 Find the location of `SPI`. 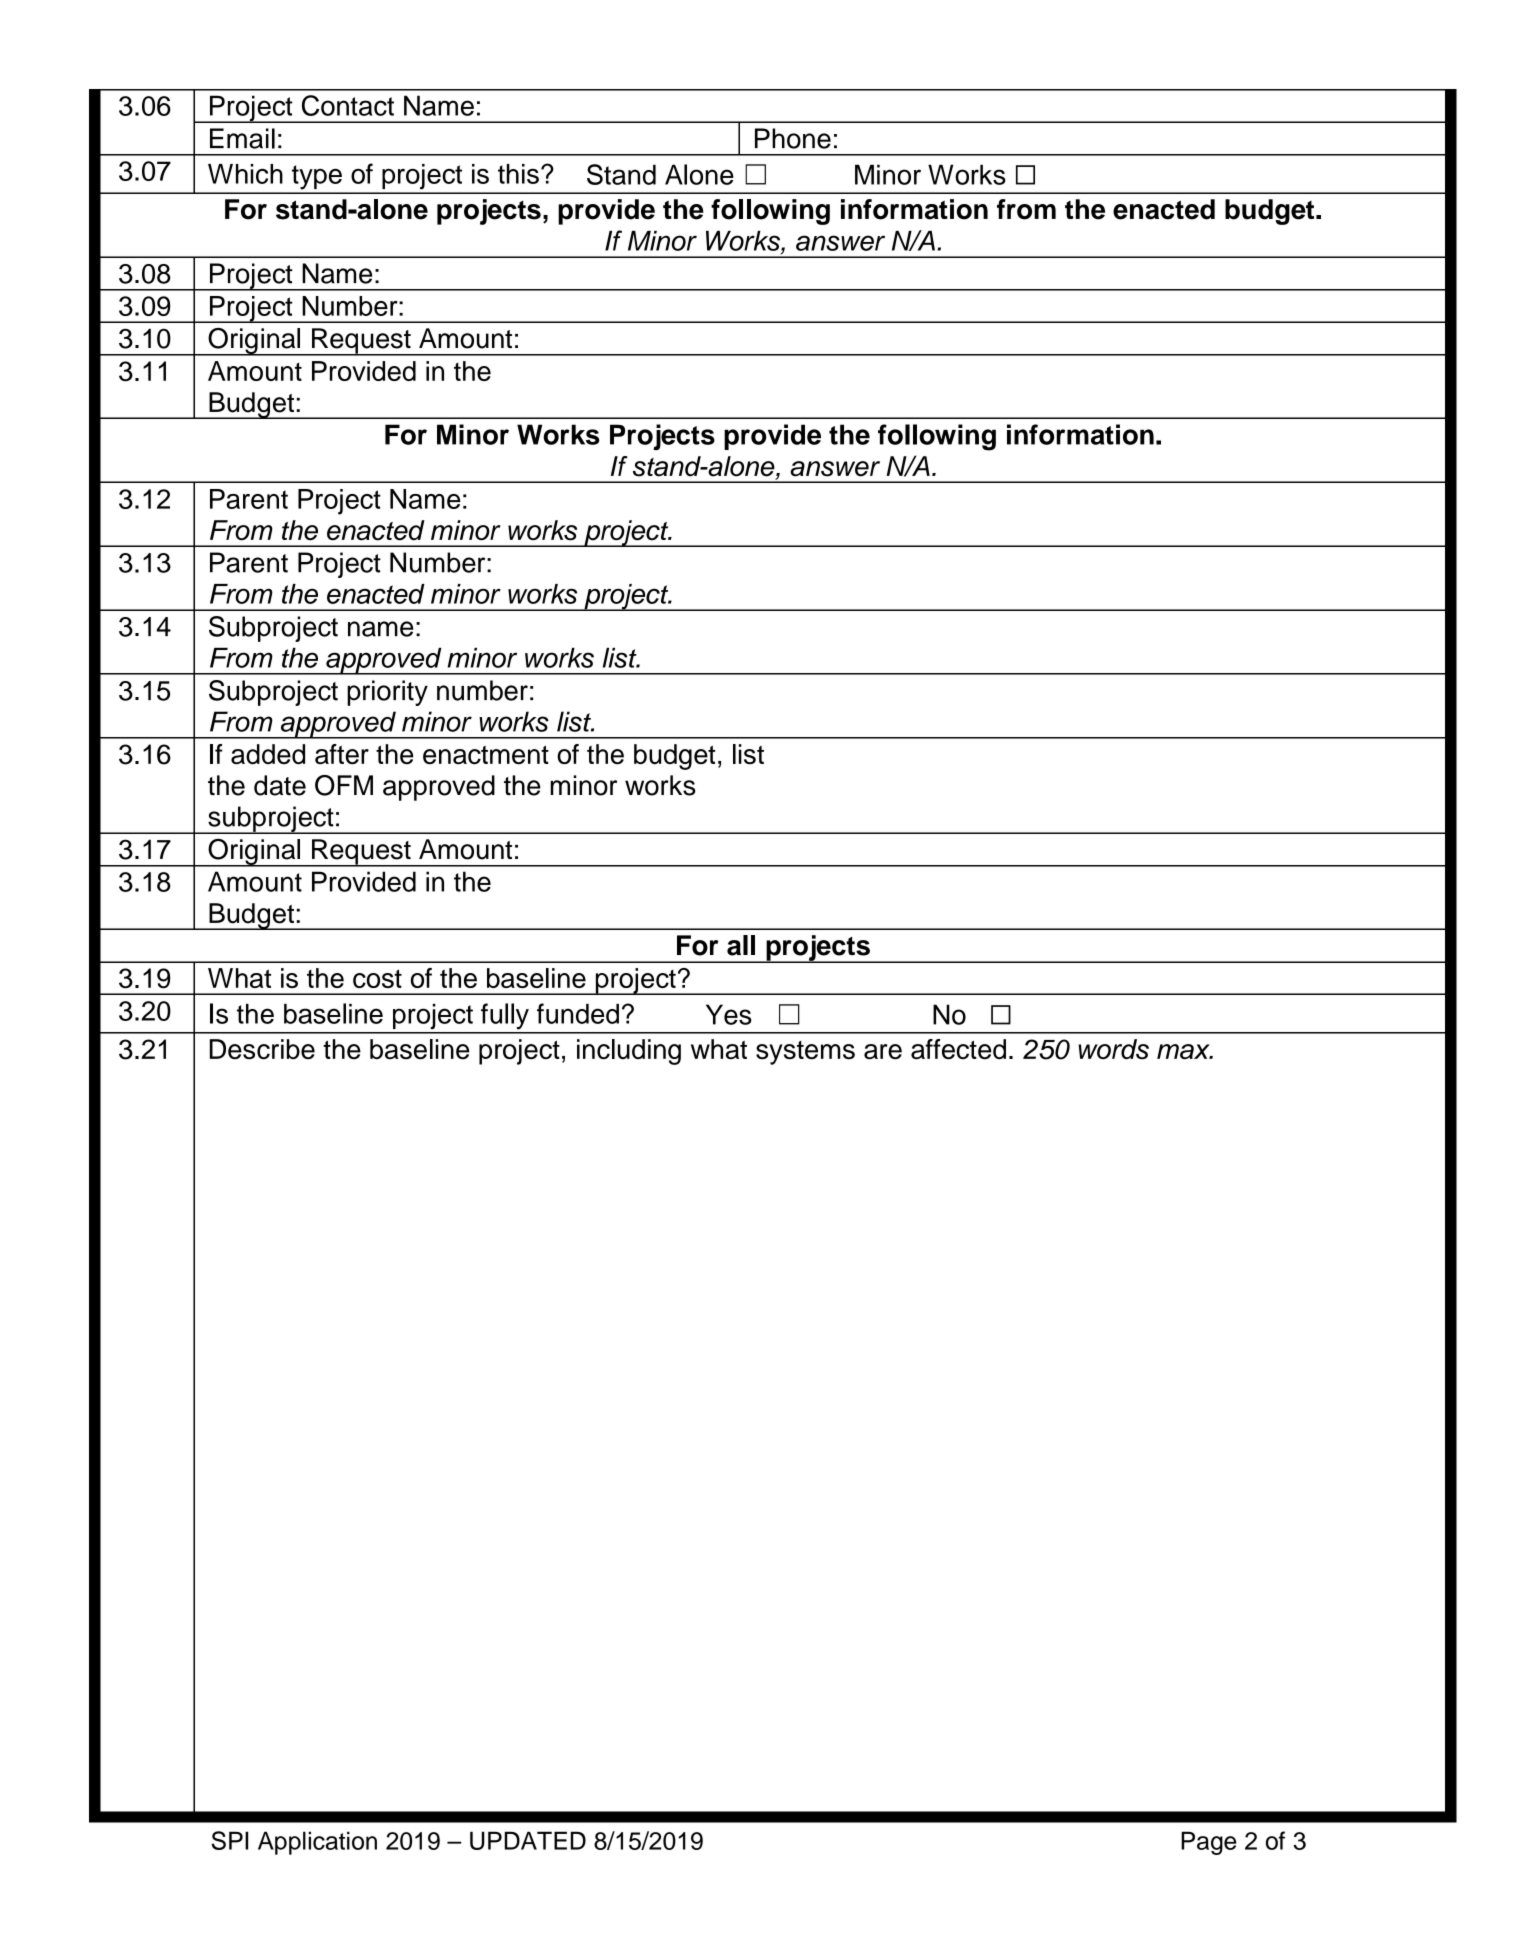

SPI is located at coordinates (229, 1840).
